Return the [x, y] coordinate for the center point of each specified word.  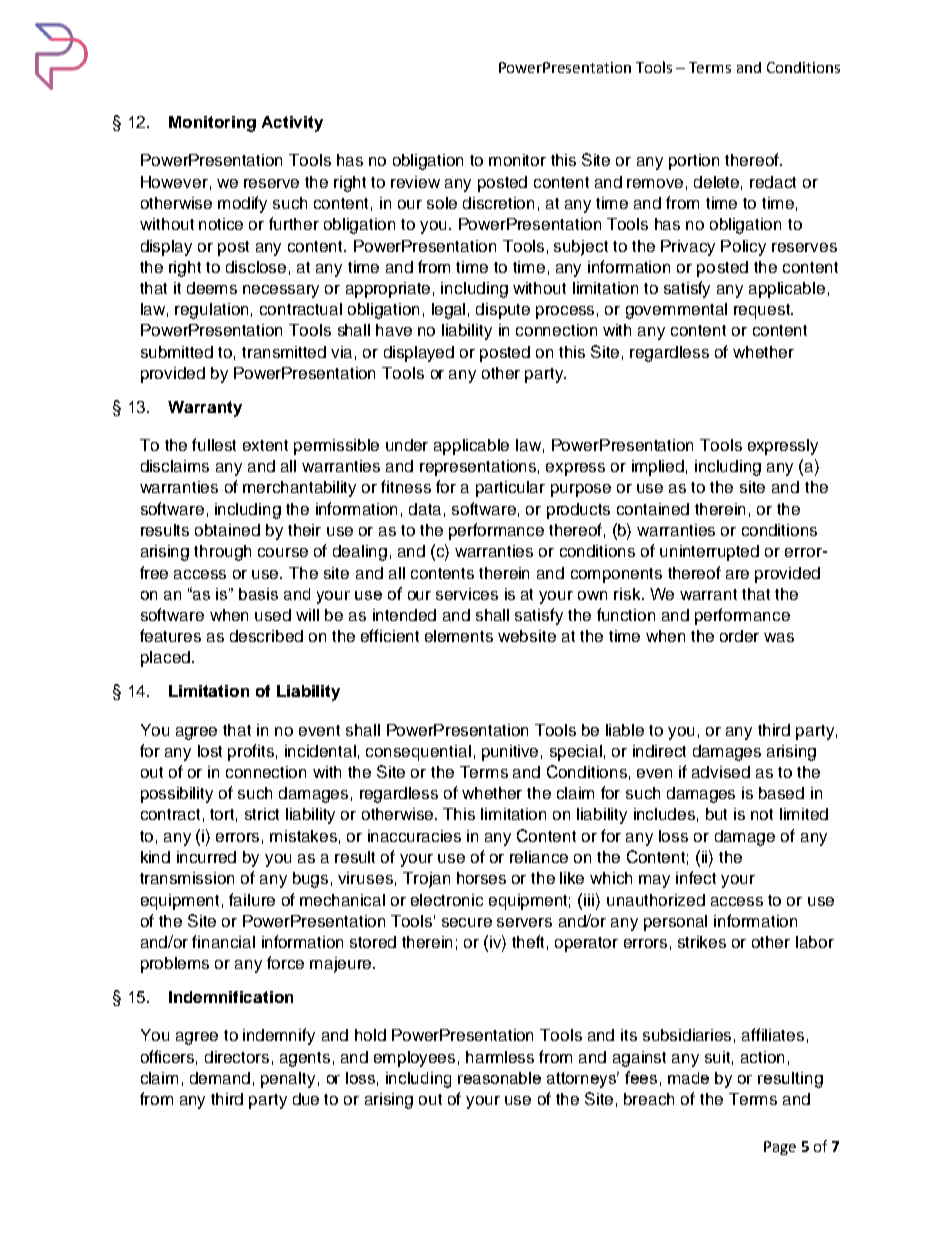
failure [252, 899]
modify [242, 204]
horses [481, 878]
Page [780, 1148]
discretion [498, 203]
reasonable [499, 1078]
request [763, 311]
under [407, 445]
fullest [214, 444]
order [739, 636]
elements [459, 636]
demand [220, 1078]
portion [694, 162]
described [266, 636]
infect [696, 877]
